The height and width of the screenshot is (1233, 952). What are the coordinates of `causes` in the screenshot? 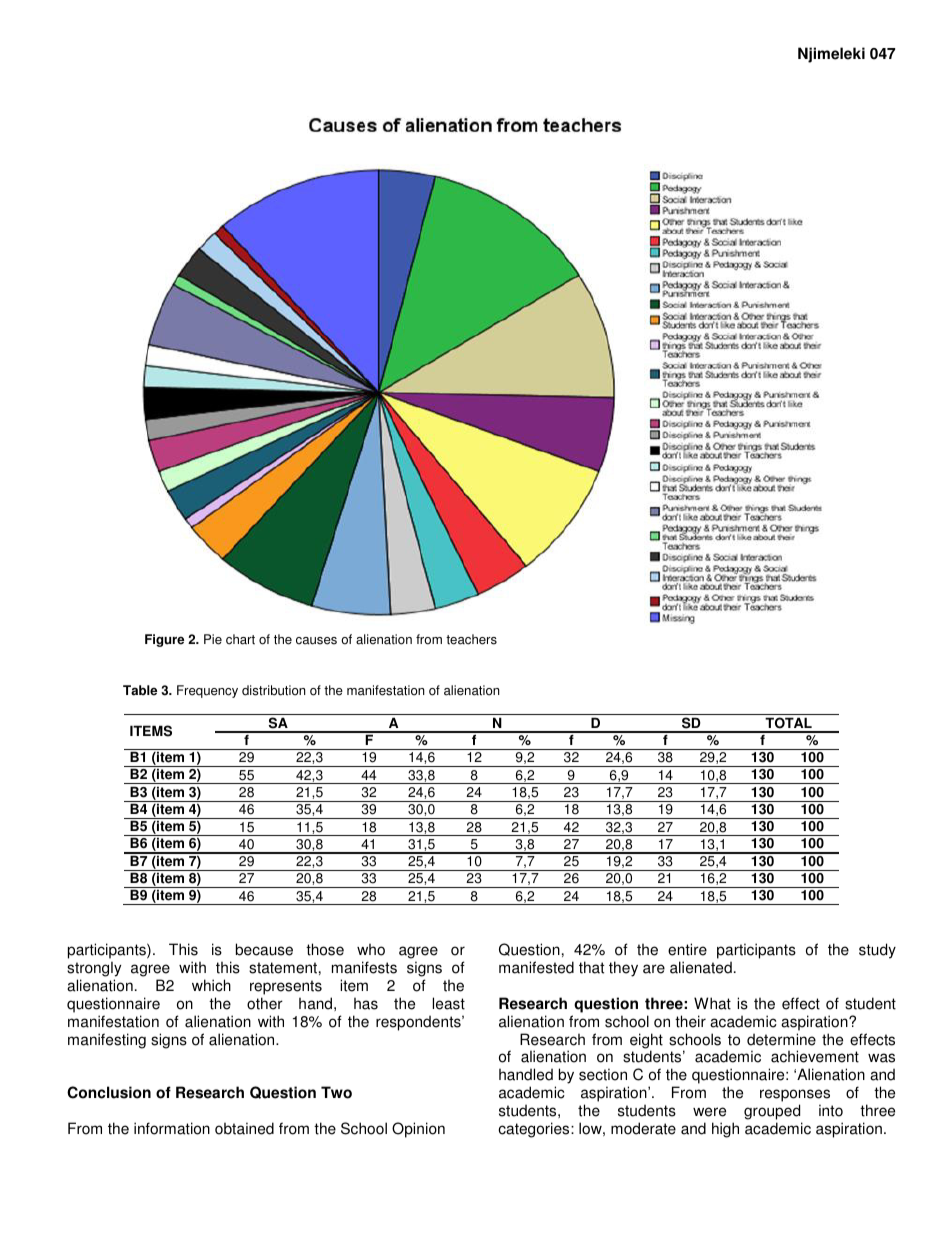 It's located at (316, 641).
